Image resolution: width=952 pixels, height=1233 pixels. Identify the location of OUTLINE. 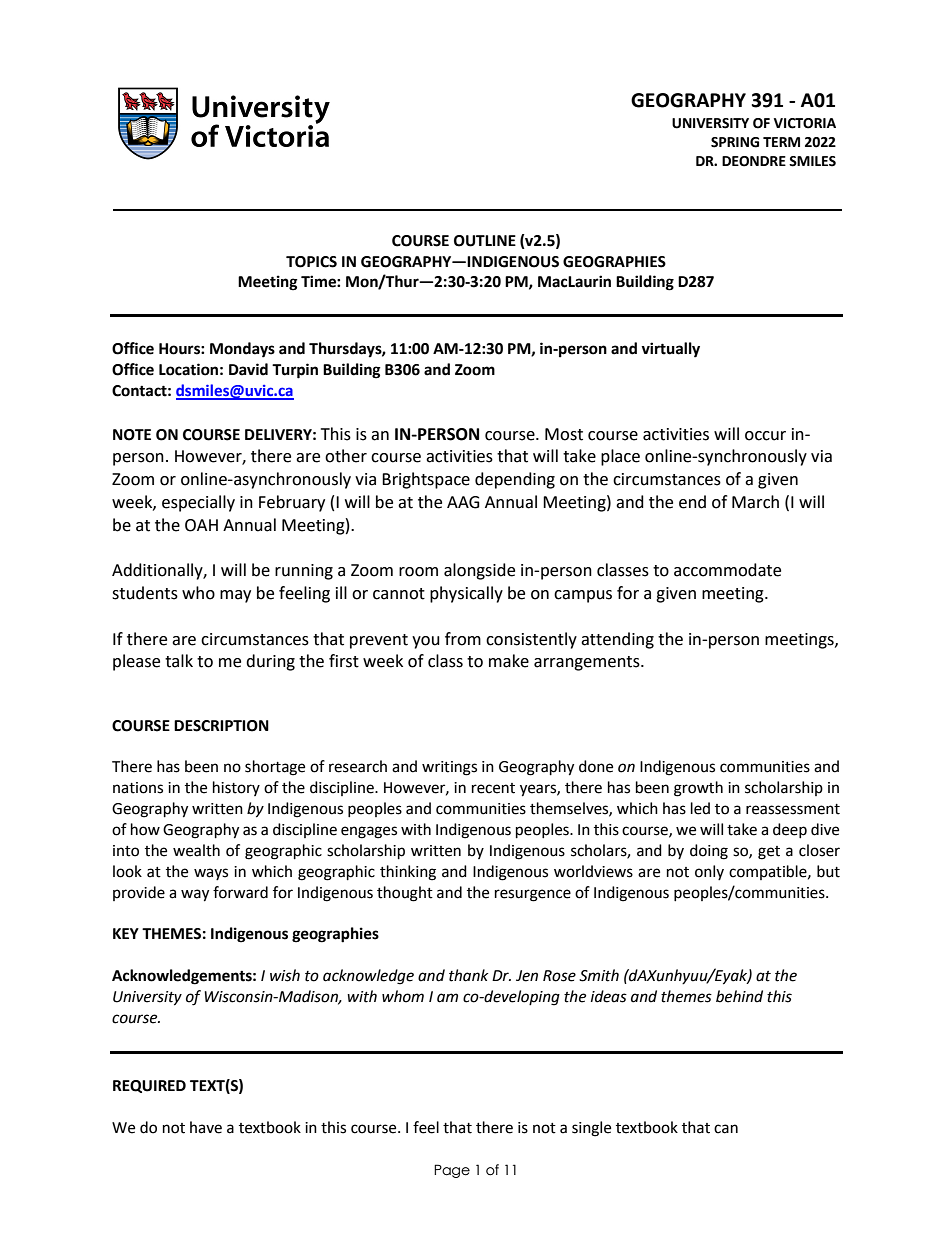
(485, 241).
